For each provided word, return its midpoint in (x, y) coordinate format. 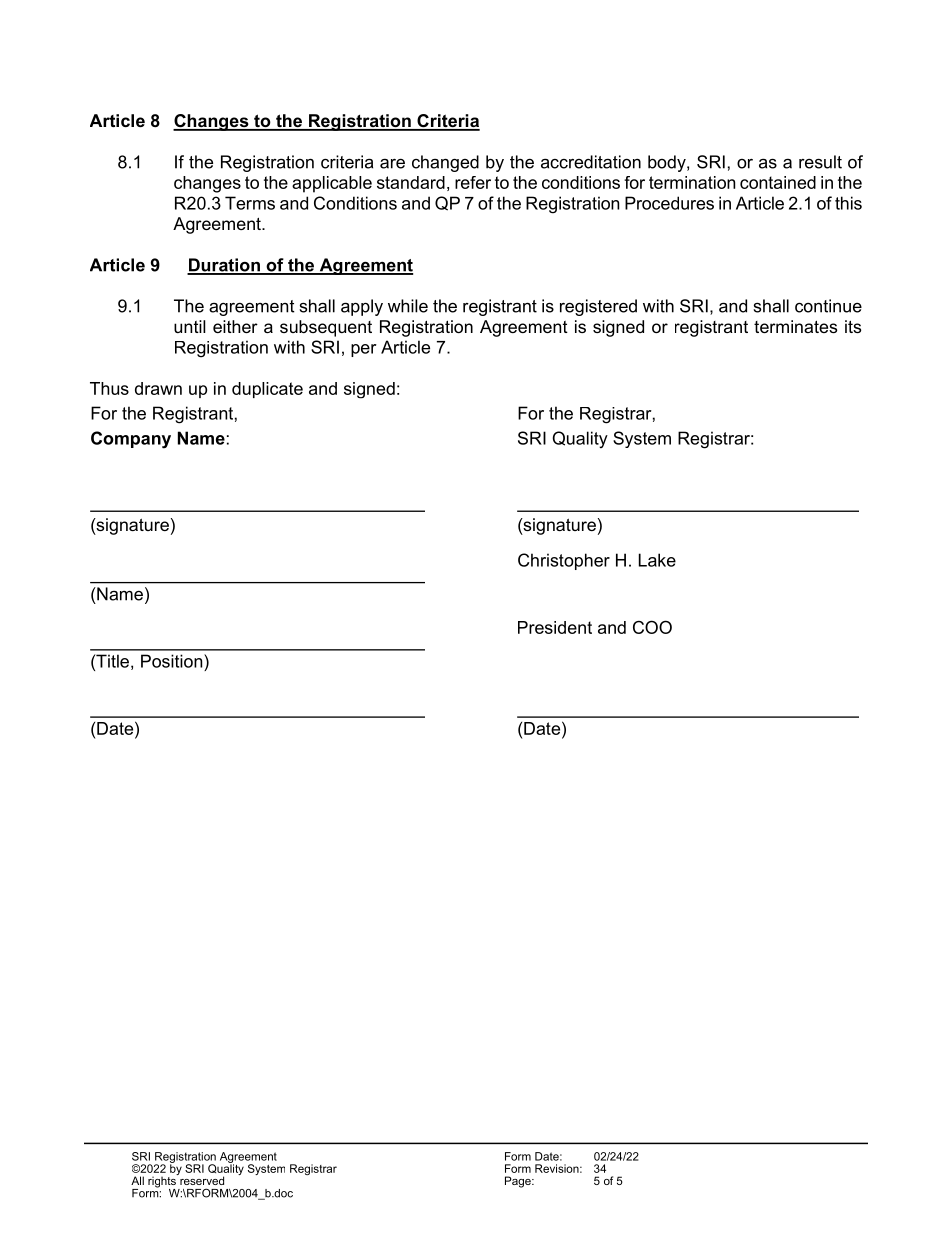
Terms (250, 203)
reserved (201, 1179)
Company (131, 440)
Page (519, 1182)
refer (473, 182)
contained (778, 182)
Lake (657, 560)
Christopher (564, 561)
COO (652, 627)
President (555, 627)
